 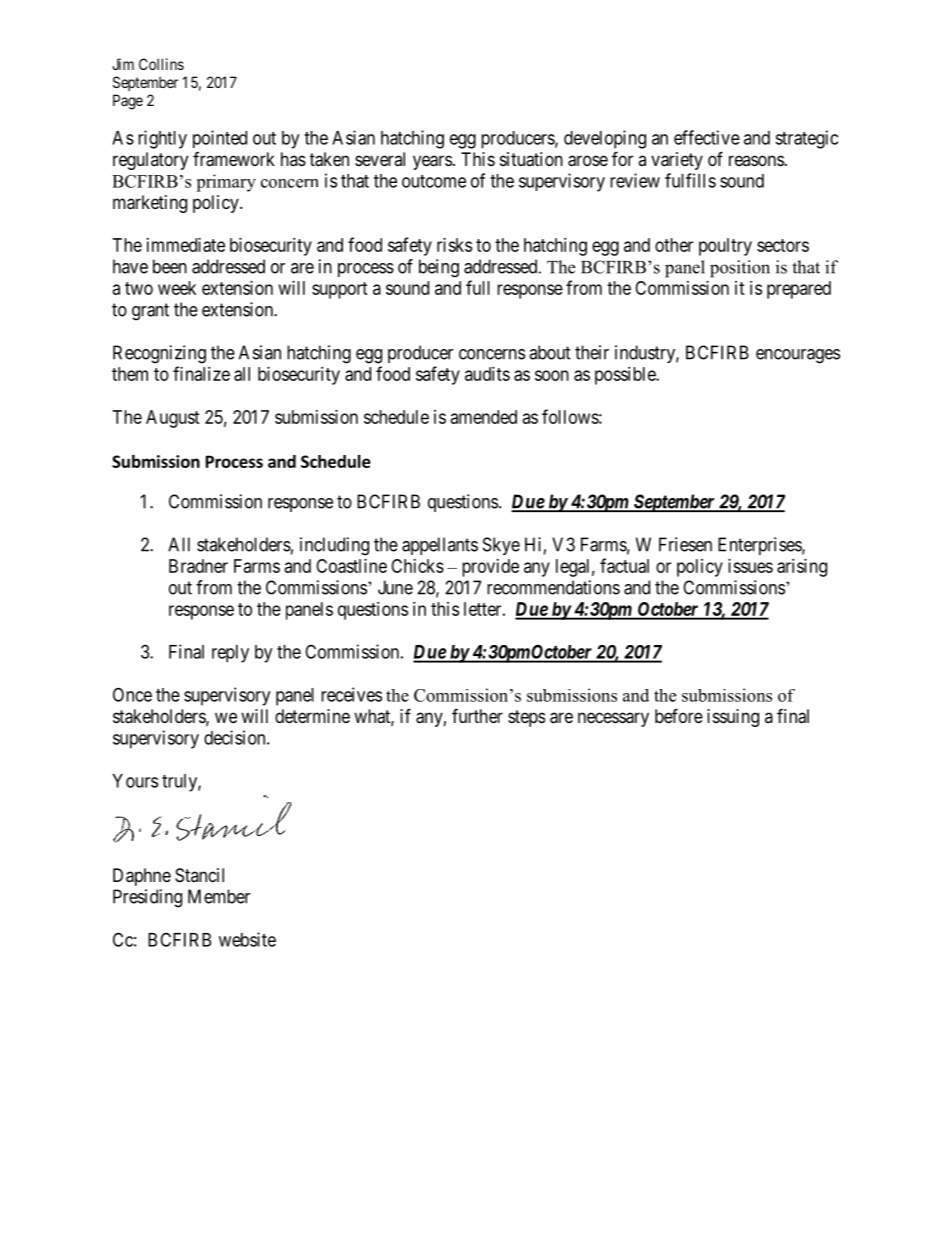 What do you see at coordinates (750, 566) in the image?
I see `issues` at bounding box center [750, 566].
